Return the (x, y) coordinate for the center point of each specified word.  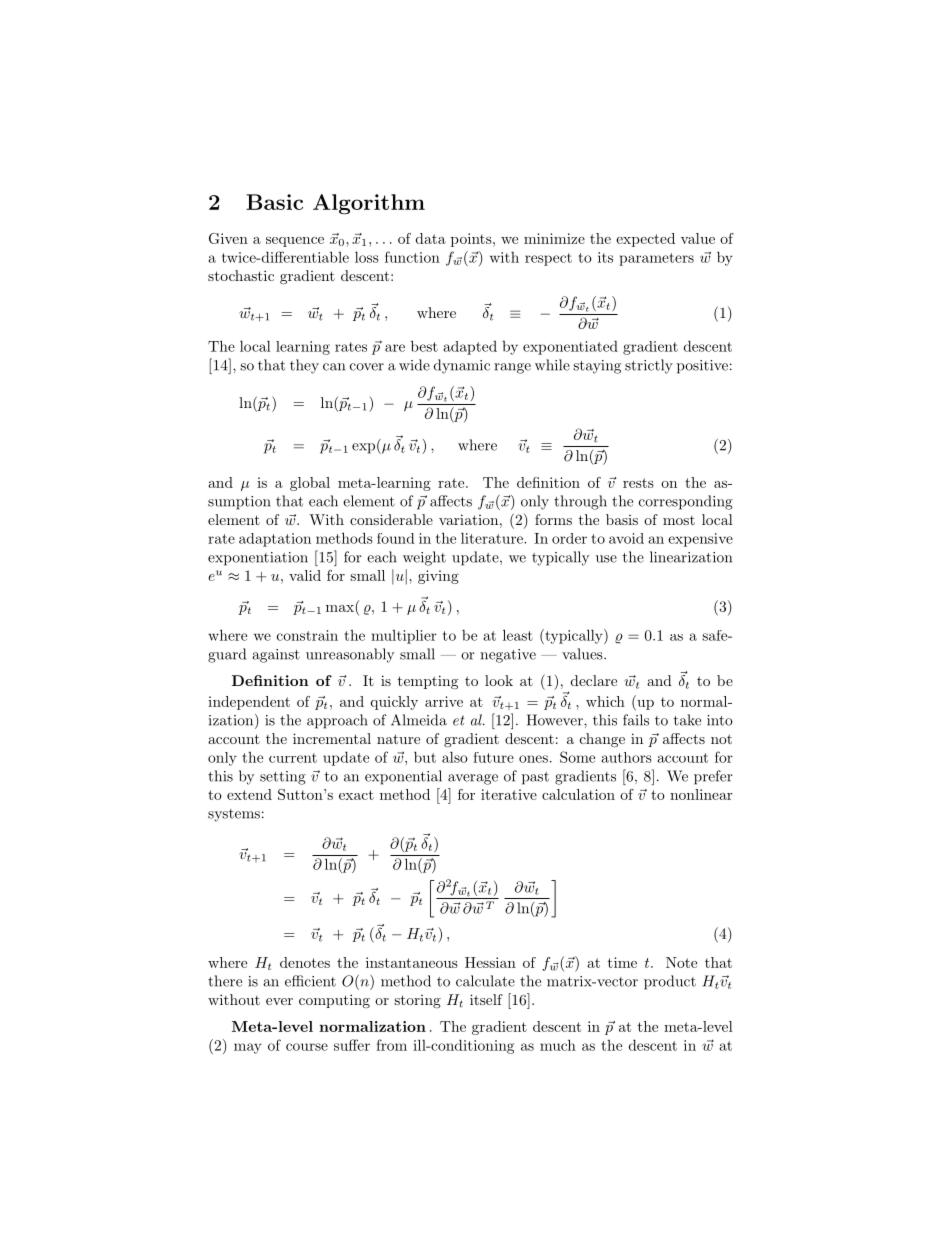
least (518, 635)
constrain (307, 635)
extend (249, 794)
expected (645, 240)
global (310, 484)
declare (594, 680)
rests (638, 483)
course (307, 1047)
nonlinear (701, 794)
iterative (509, 794)
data (431, 238)
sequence (295, 242)
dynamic (462, 366)
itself (486, 999)
